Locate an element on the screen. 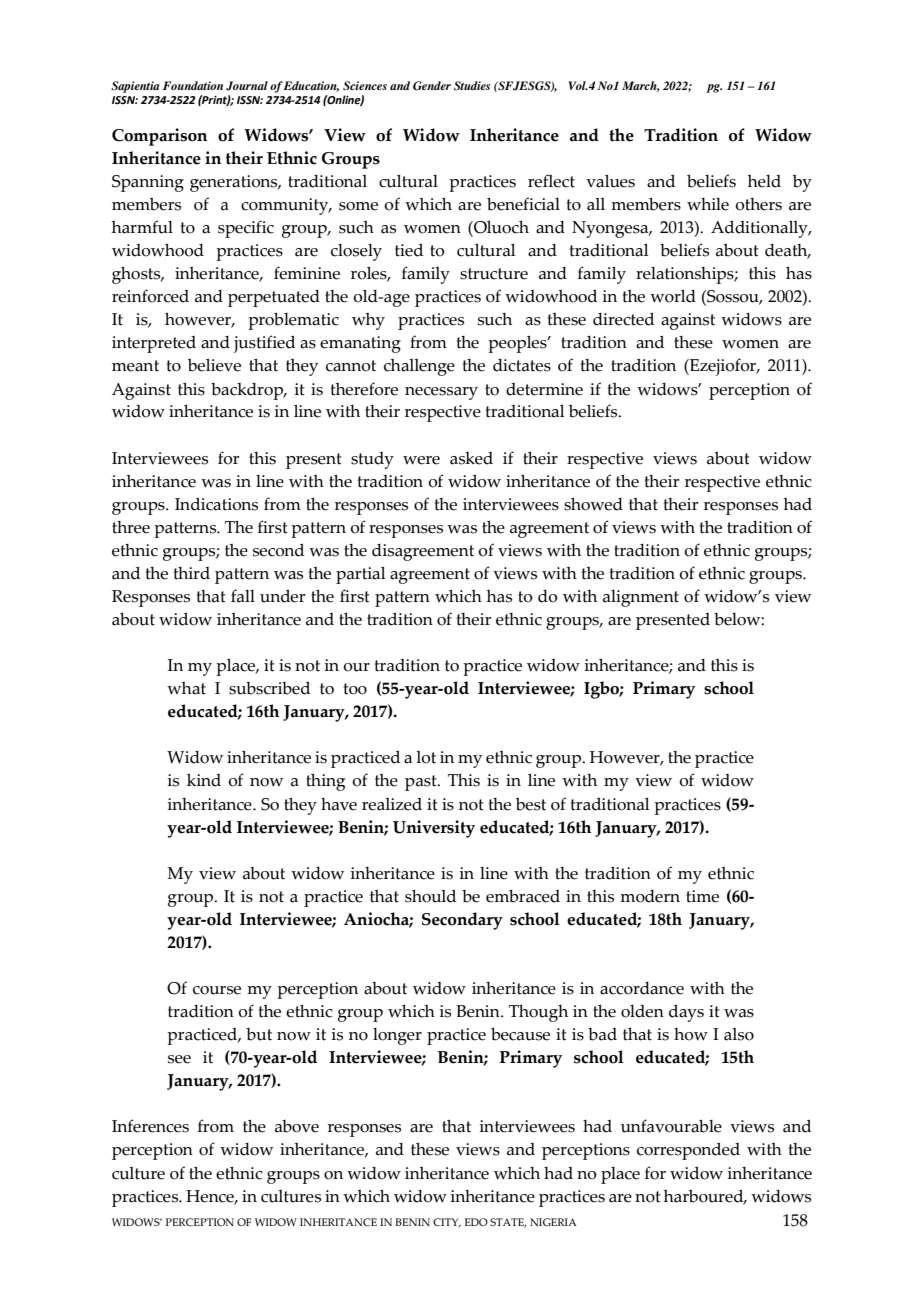 Image resolution: width=924 pixels, height=1308 pixels. believe is located at coordinates (214, 365).
